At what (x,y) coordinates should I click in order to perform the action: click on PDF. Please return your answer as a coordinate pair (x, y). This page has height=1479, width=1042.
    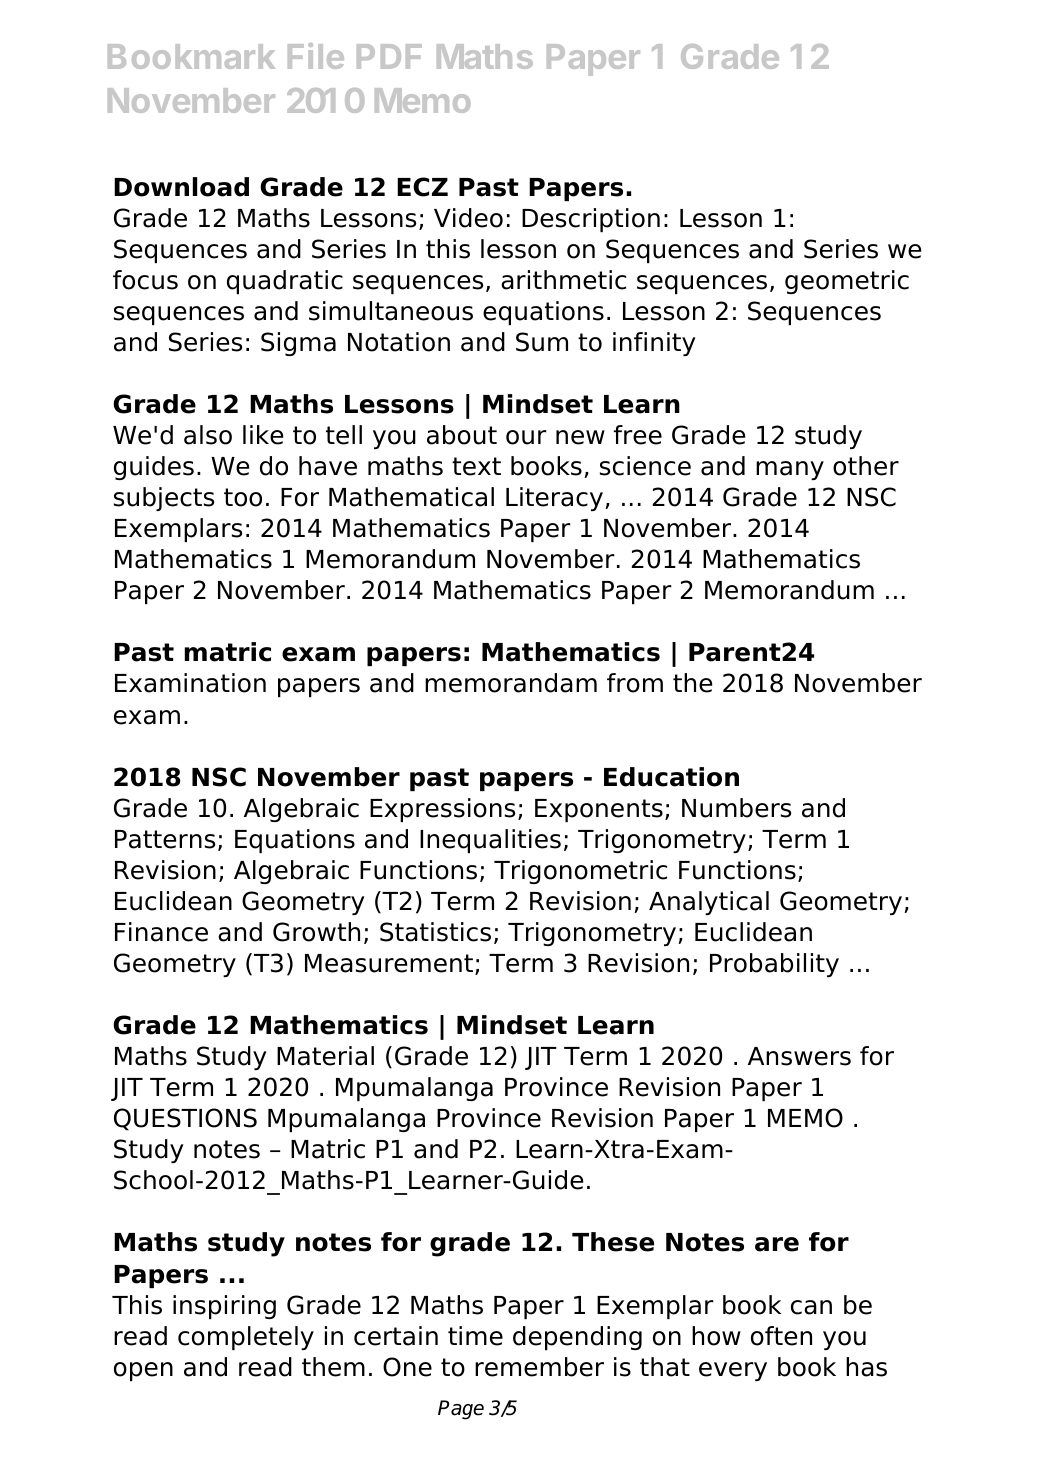
    Looking at the image, I should click on (389, 56).
